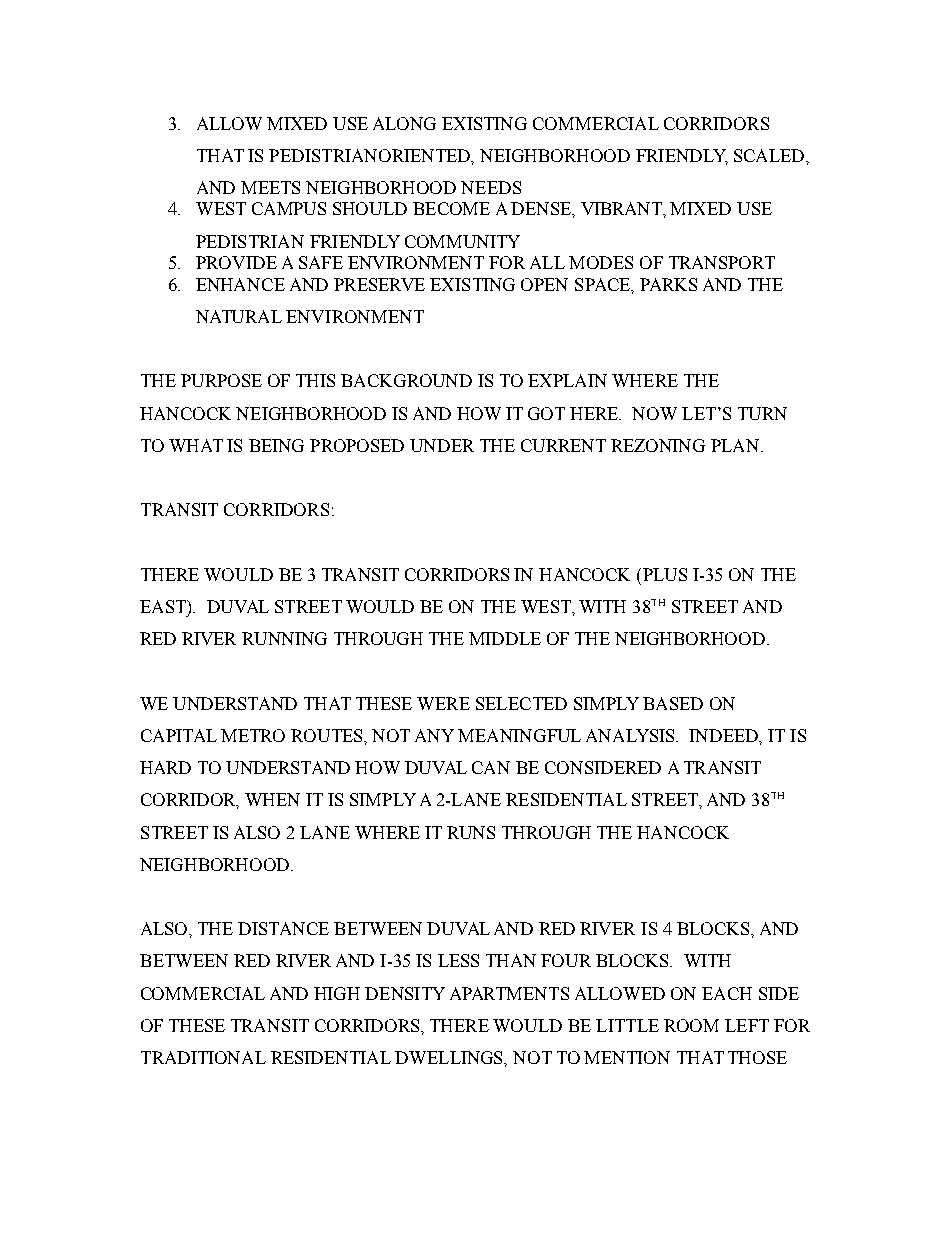  Describe the element at coordinates (203, 1057) in the page. I see `TRADITIONAL` at that location.
